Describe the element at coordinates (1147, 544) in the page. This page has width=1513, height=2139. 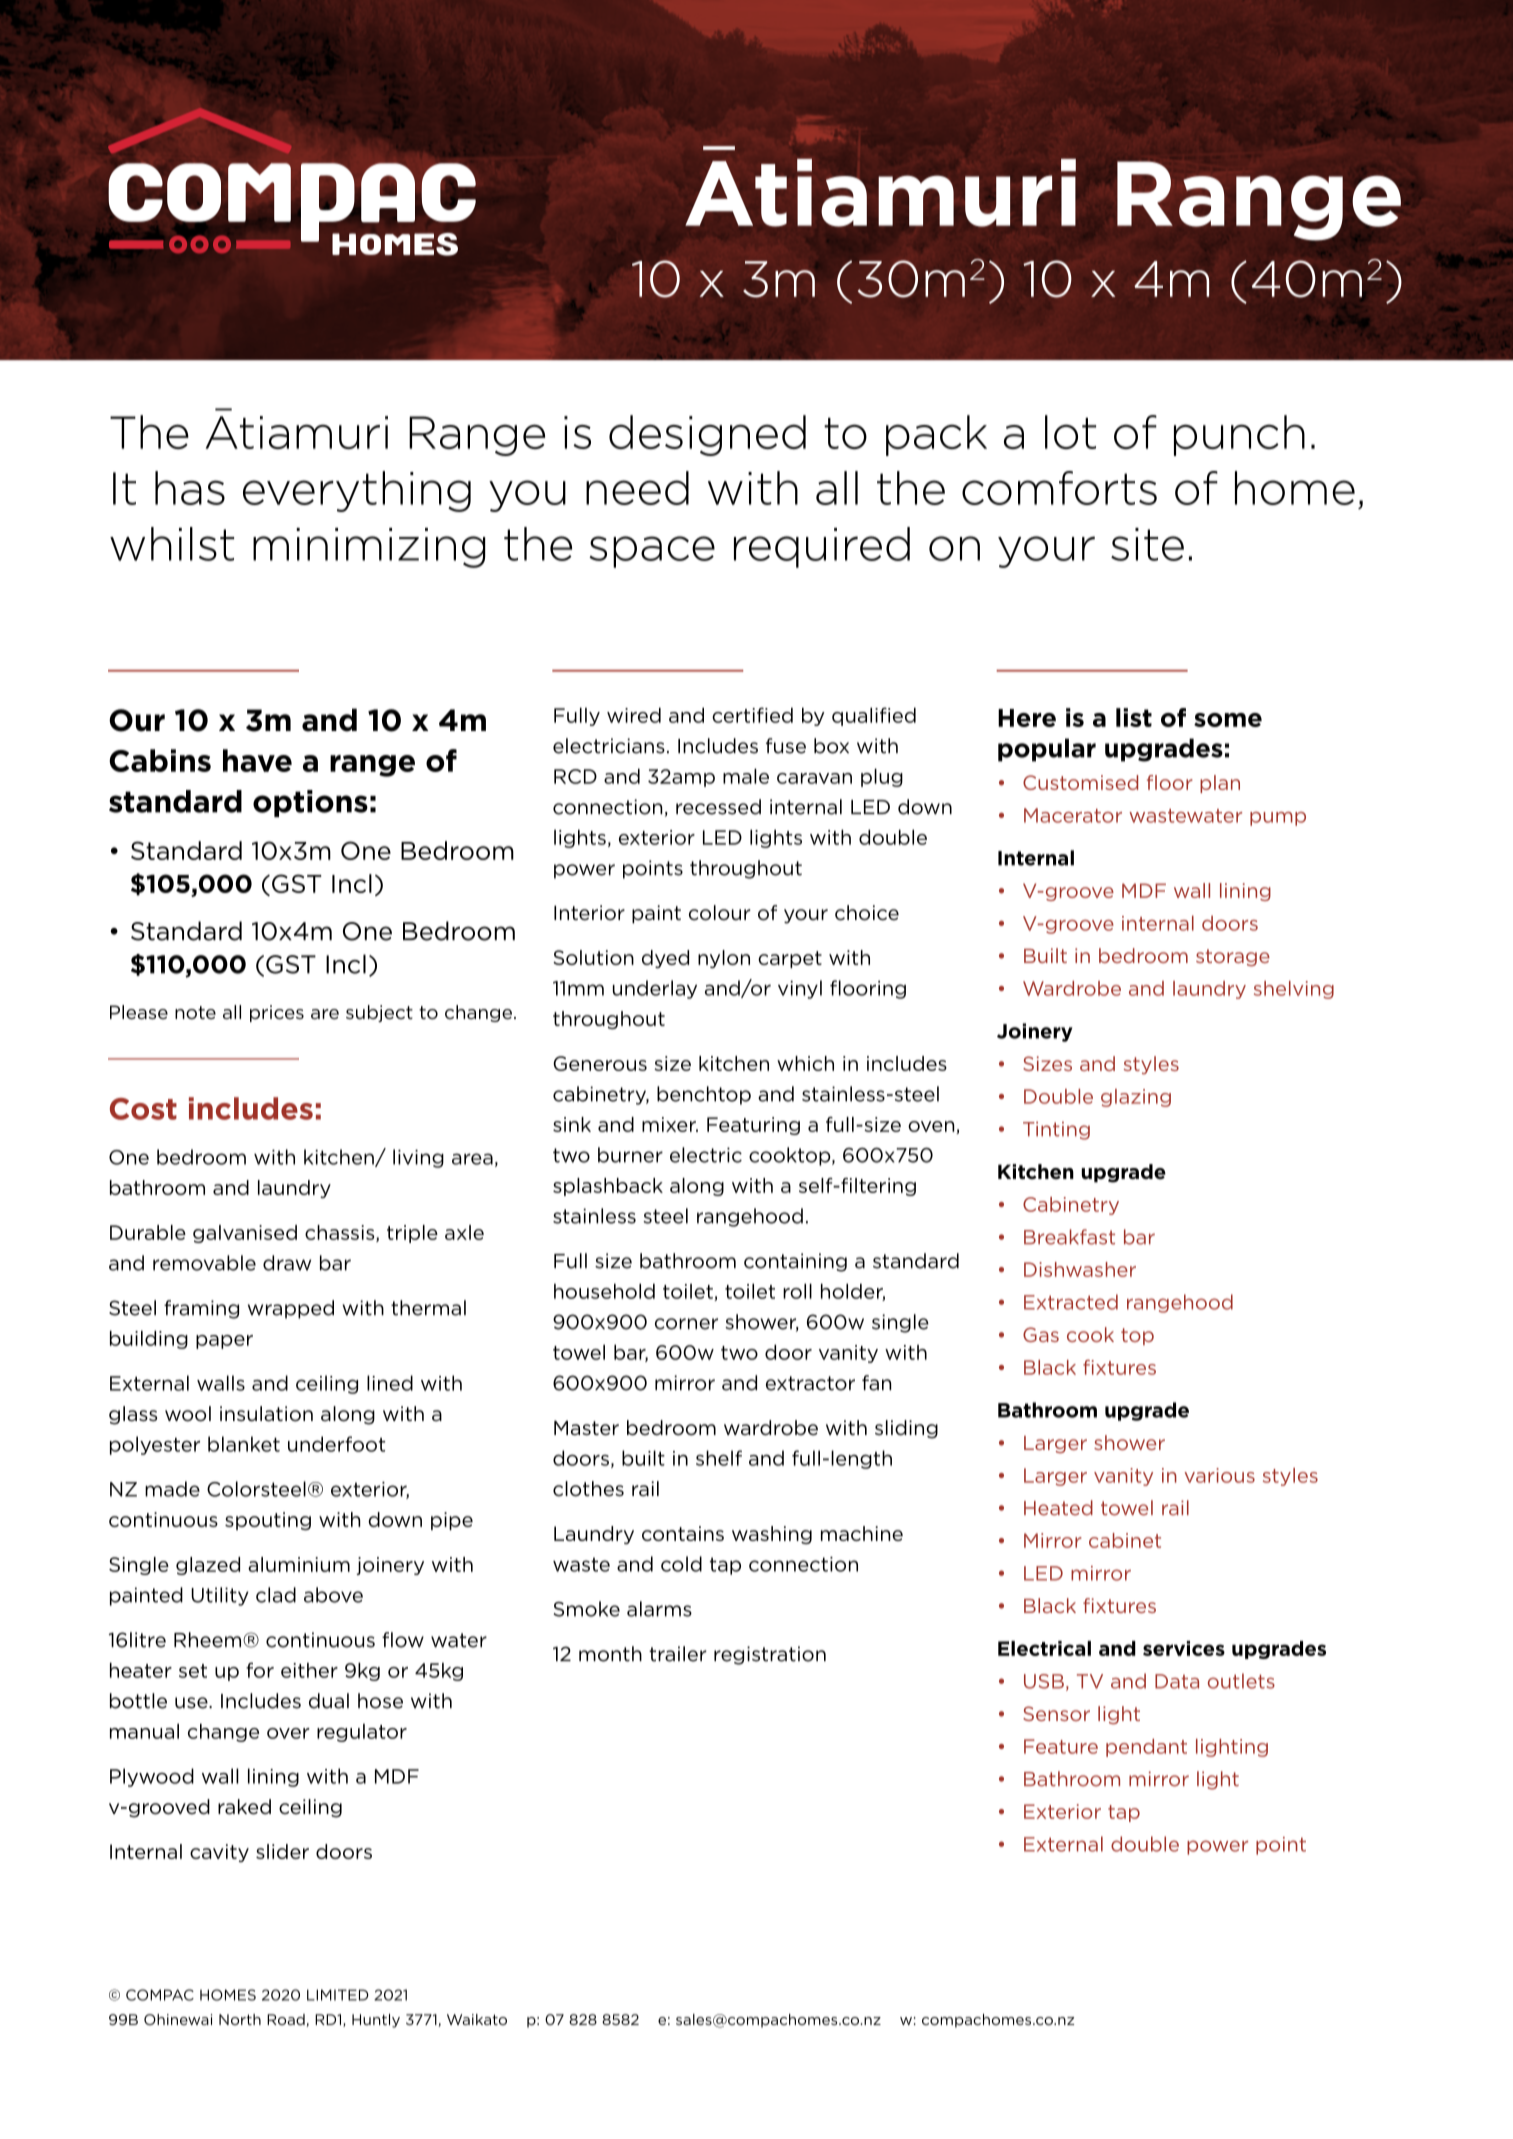
I see `site` at that location.
